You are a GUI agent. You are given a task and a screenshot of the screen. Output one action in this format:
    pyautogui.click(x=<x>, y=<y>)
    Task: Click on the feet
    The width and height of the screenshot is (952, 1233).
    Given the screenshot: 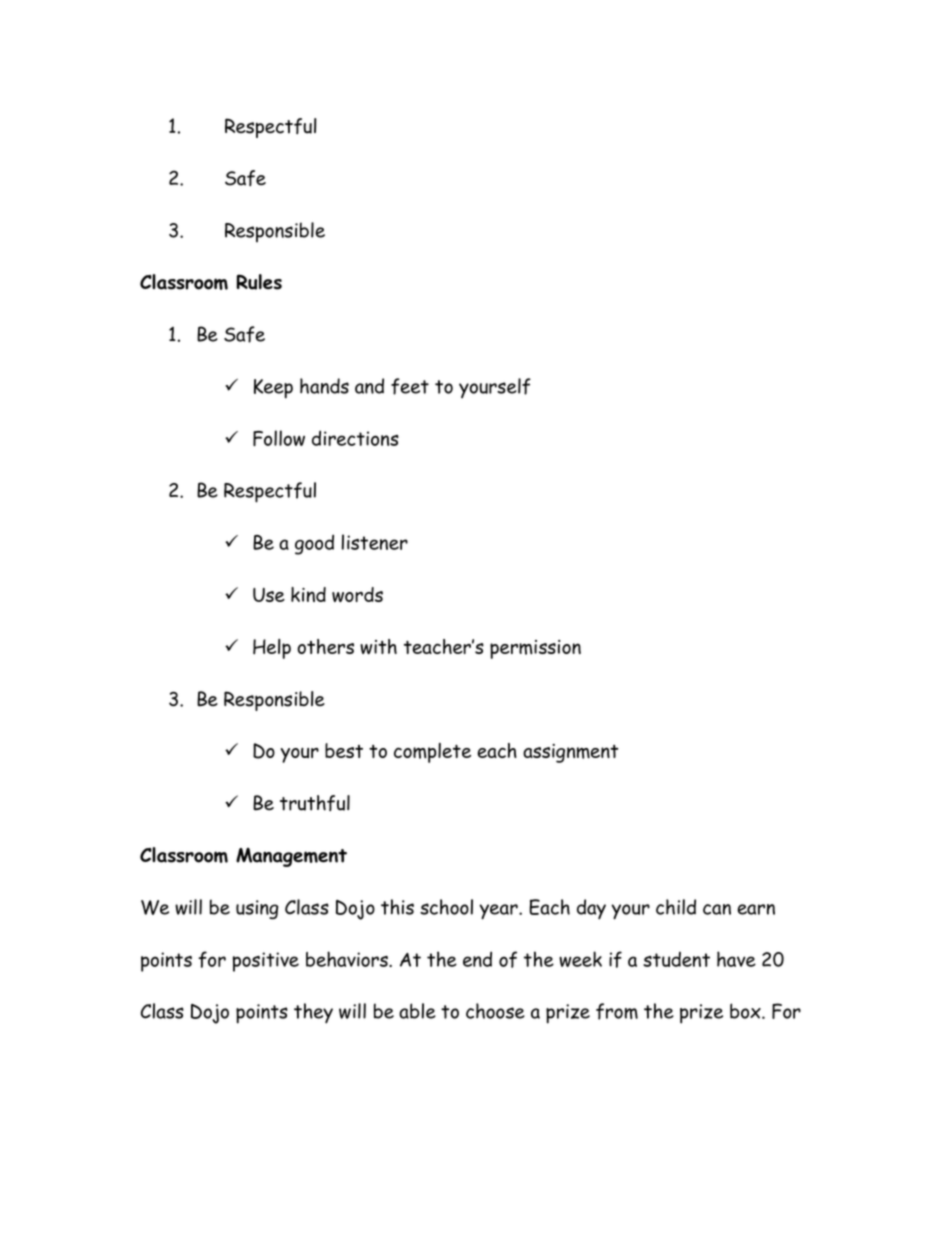 What is the action you would take?
    pyautogui.click(x=410, y=386)
